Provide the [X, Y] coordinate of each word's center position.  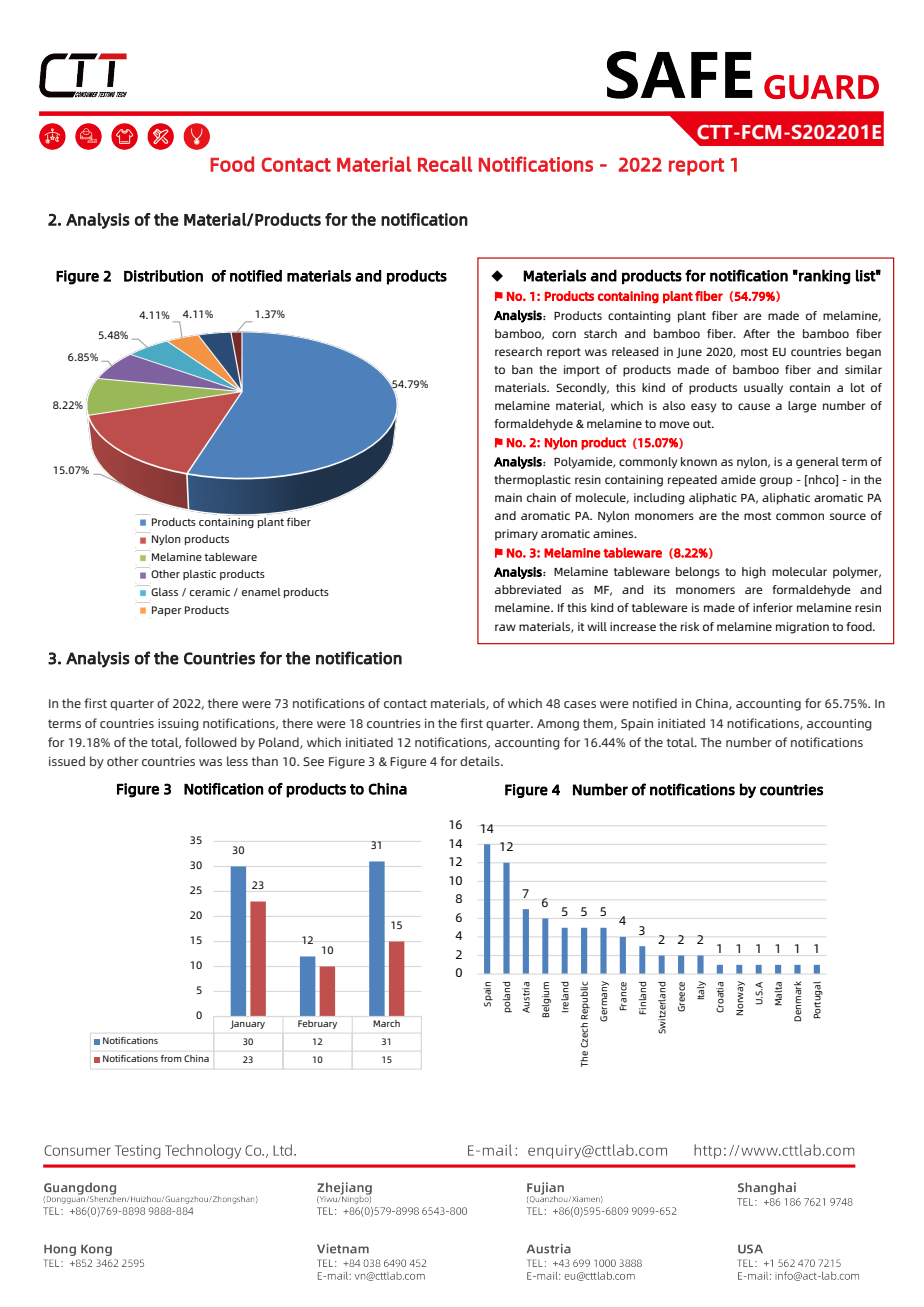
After [756, 333]
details [481, 761]
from [171, 1058]
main [508, 497]
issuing [178, 725]
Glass [164, 592]
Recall [445, 164]
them [599, 724]
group [776, 482]
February [317, 1024]
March [386, 1023]
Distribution [163, 276]
